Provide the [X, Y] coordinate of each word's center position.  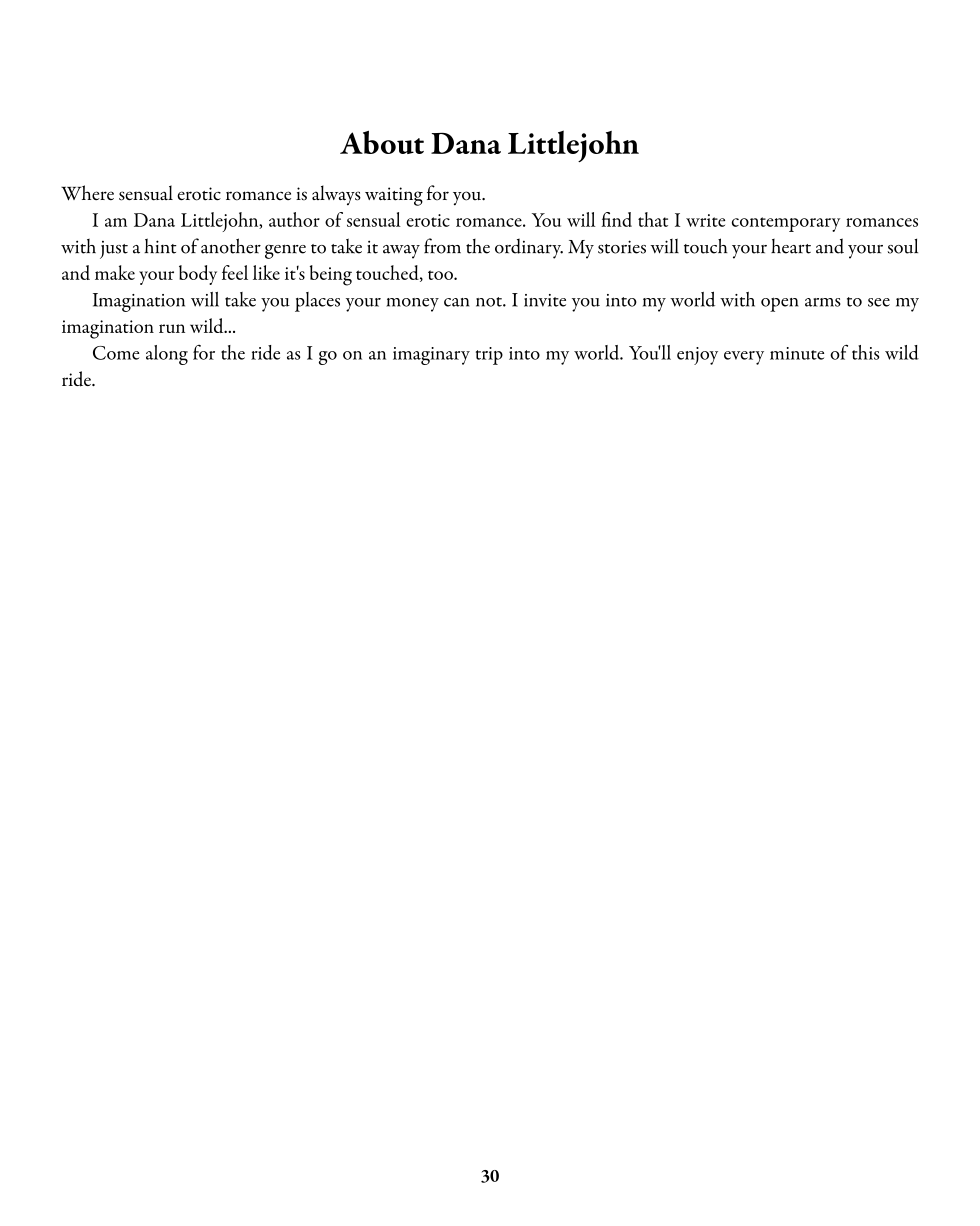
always [336, 195]
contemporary [786, 224]
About [382, 142]
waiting [394, 196]
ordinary [529, 248]
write [705, 220]
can [456, 302]
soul [903, 246]
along [167, 355]
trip [489, 356]
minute [797, 353]
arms [823, 302]
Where [87, 193]
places [317, 302]
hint [160, 246]
